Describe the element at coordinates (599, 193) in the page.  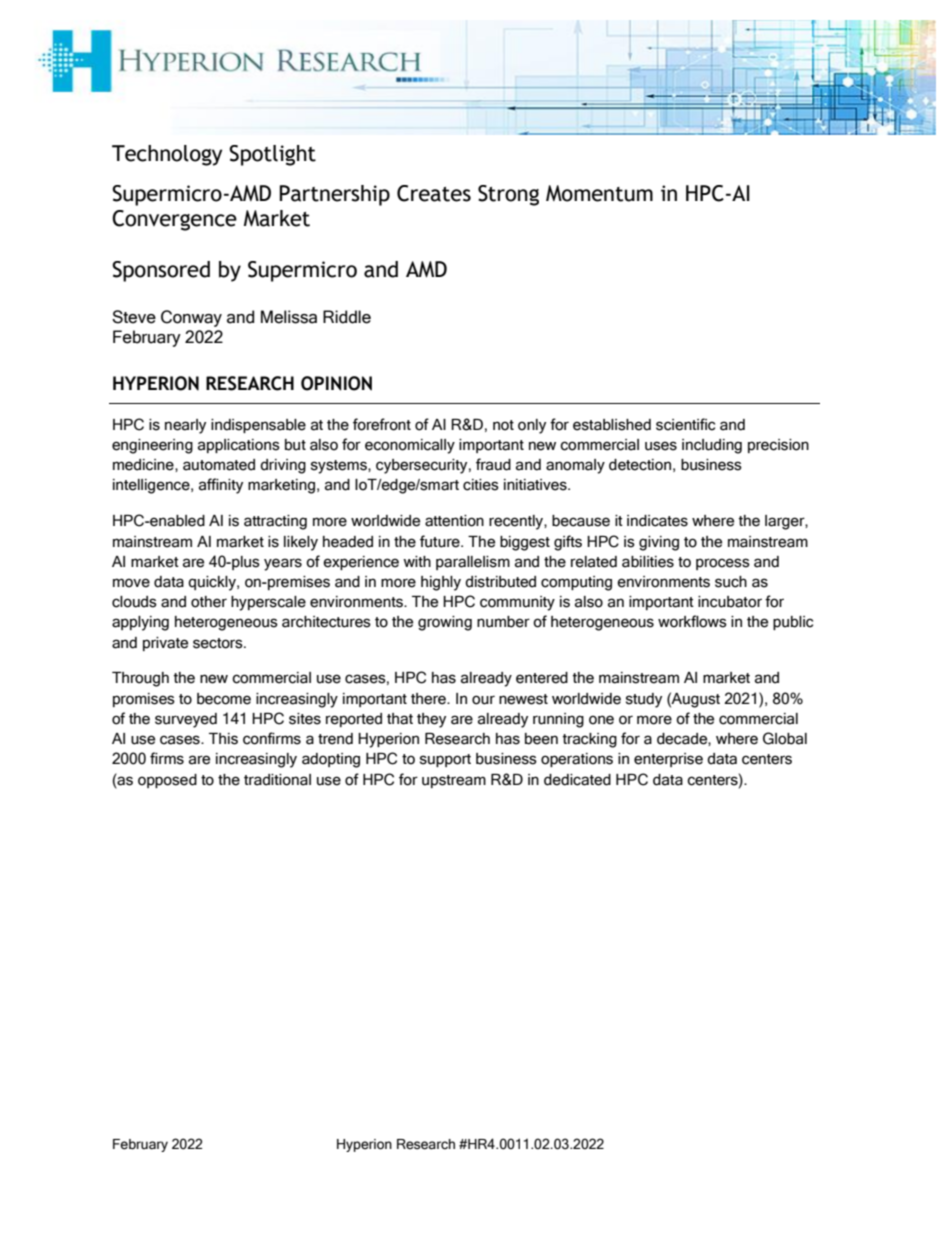
I see `Momentum` at that location.
